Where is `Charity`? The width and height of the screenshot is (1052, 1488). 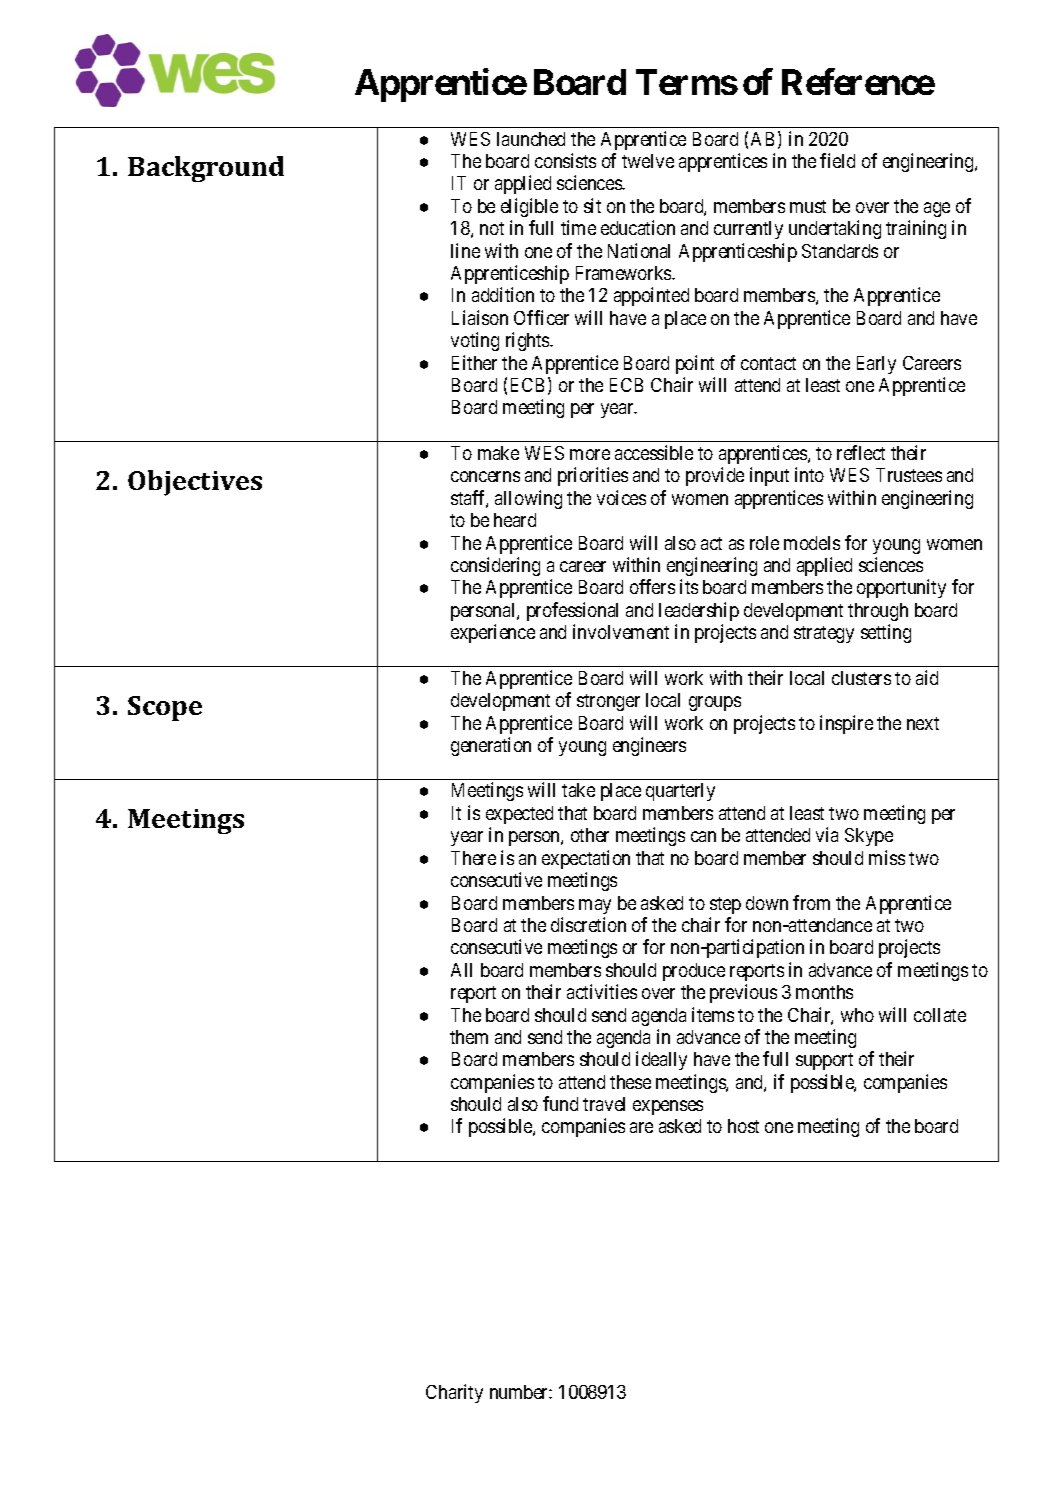 Charity is located at coordinates (454, 1393).
